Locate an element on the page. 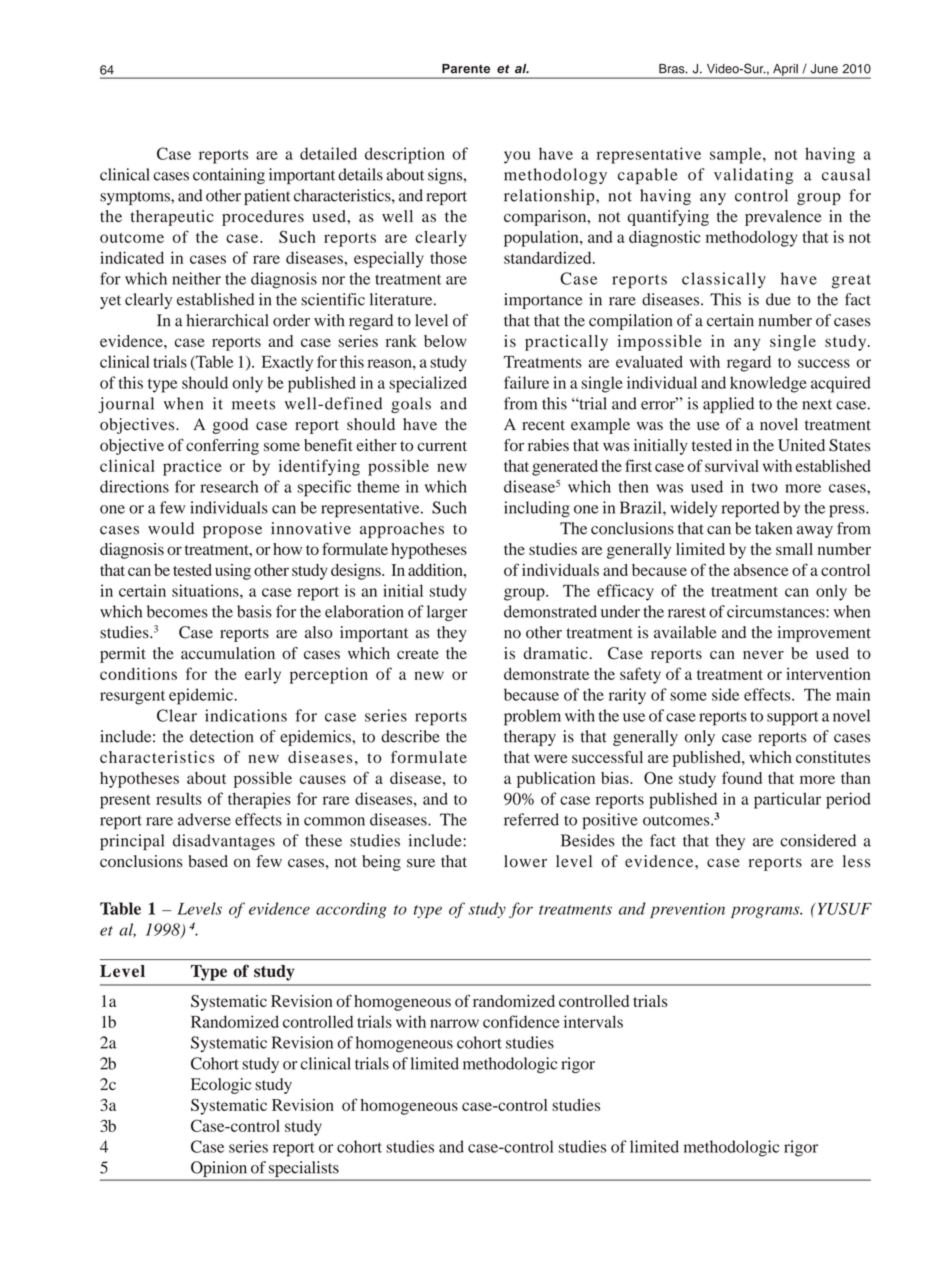 This page has height=1271, width=952. you is located at coordinates (517, 157).
